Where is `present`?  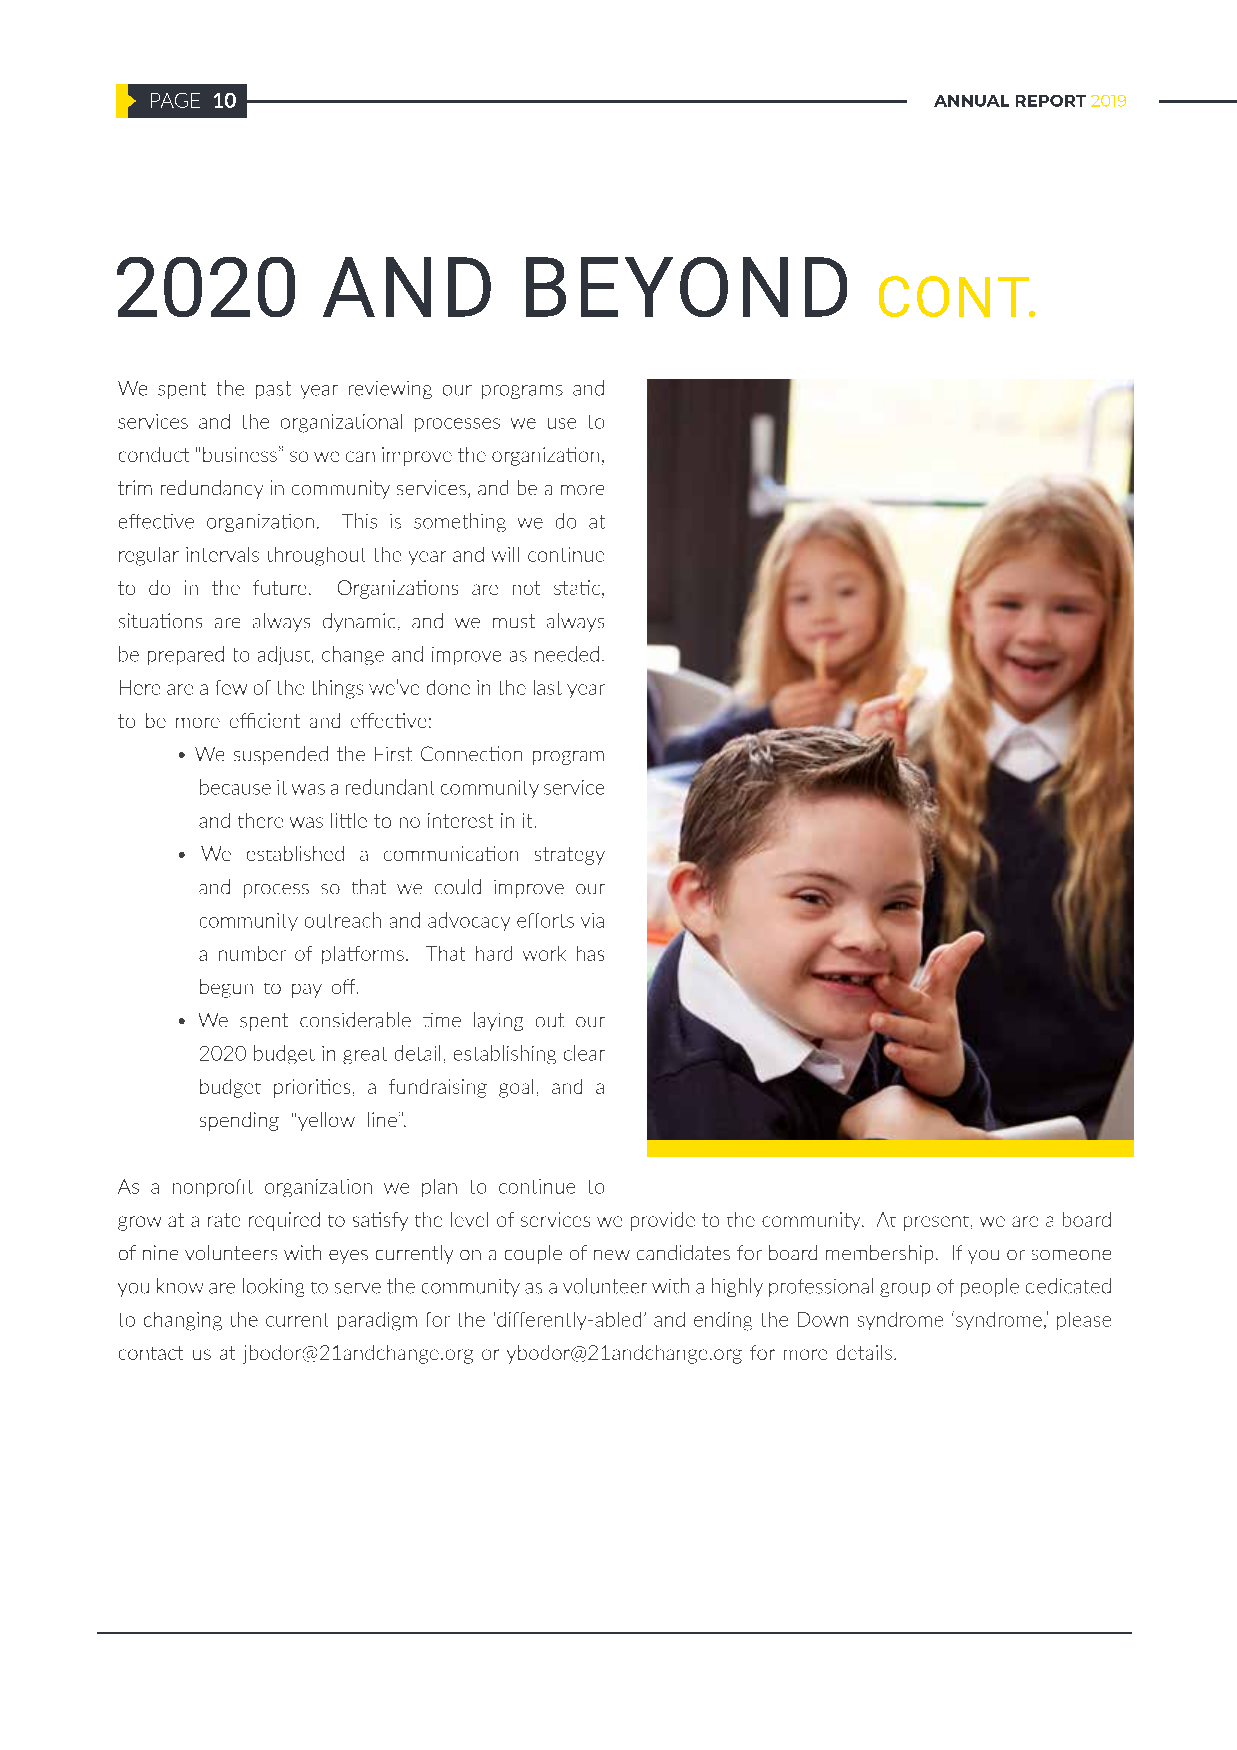 present is located at coordinates (936, 1223).
